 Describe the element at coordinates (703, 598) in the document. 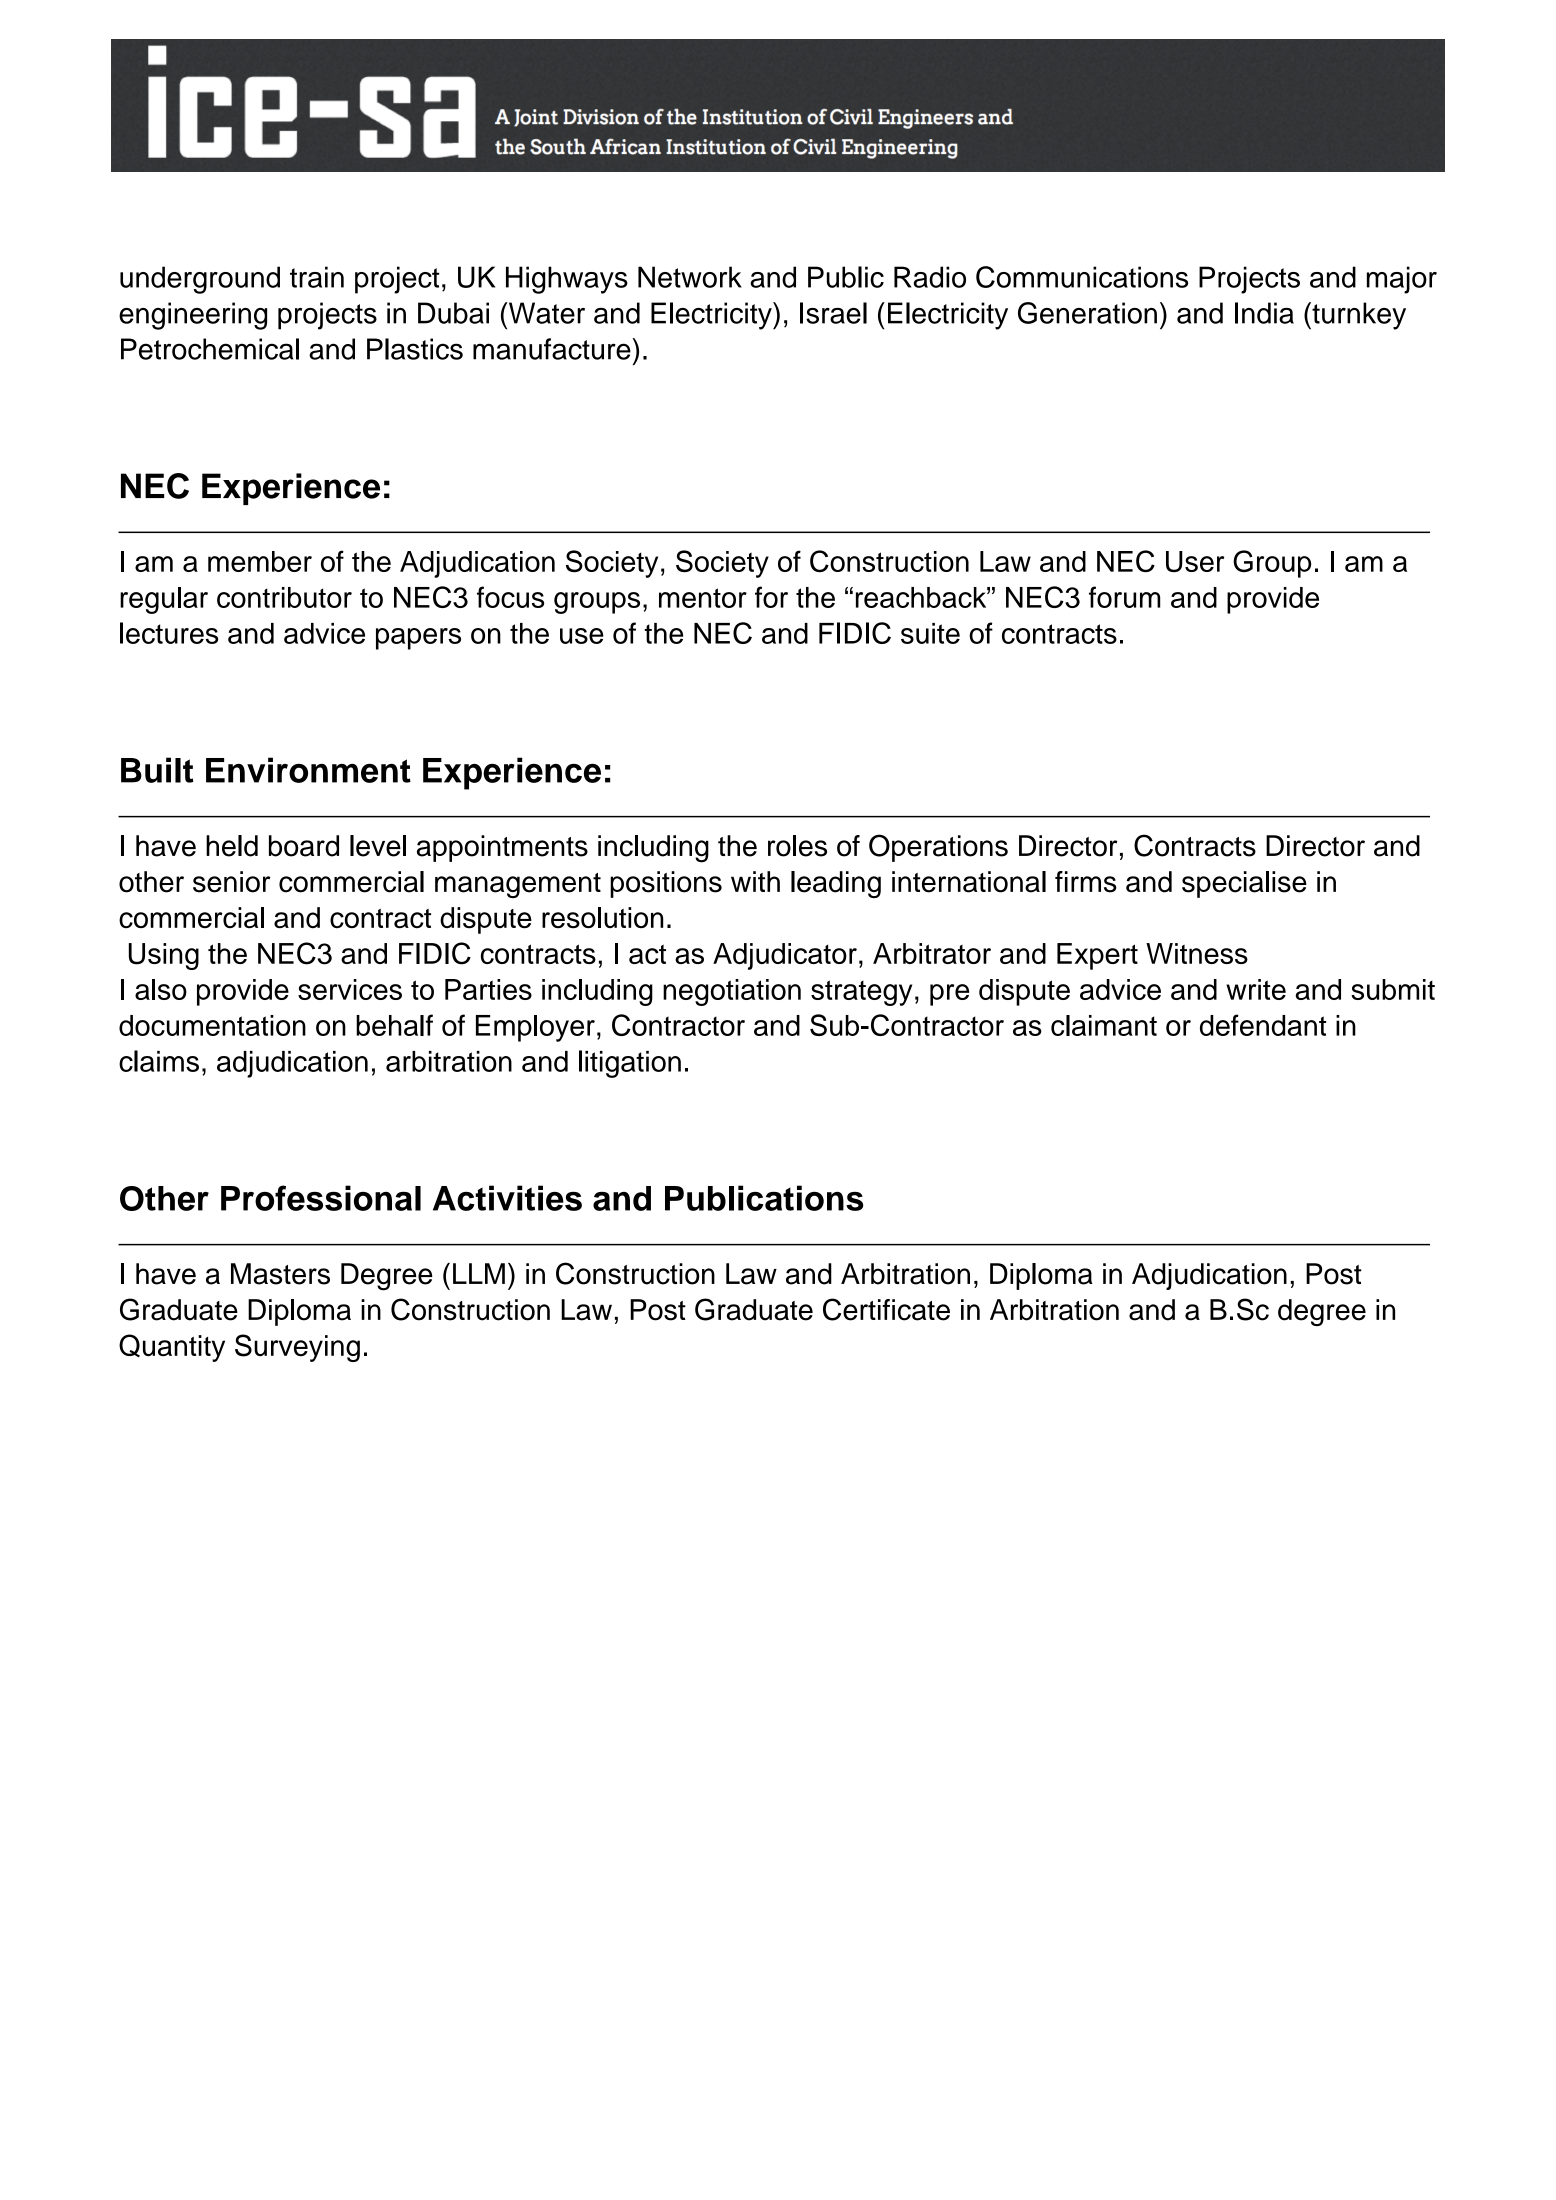

I see `mentor` at that location.
